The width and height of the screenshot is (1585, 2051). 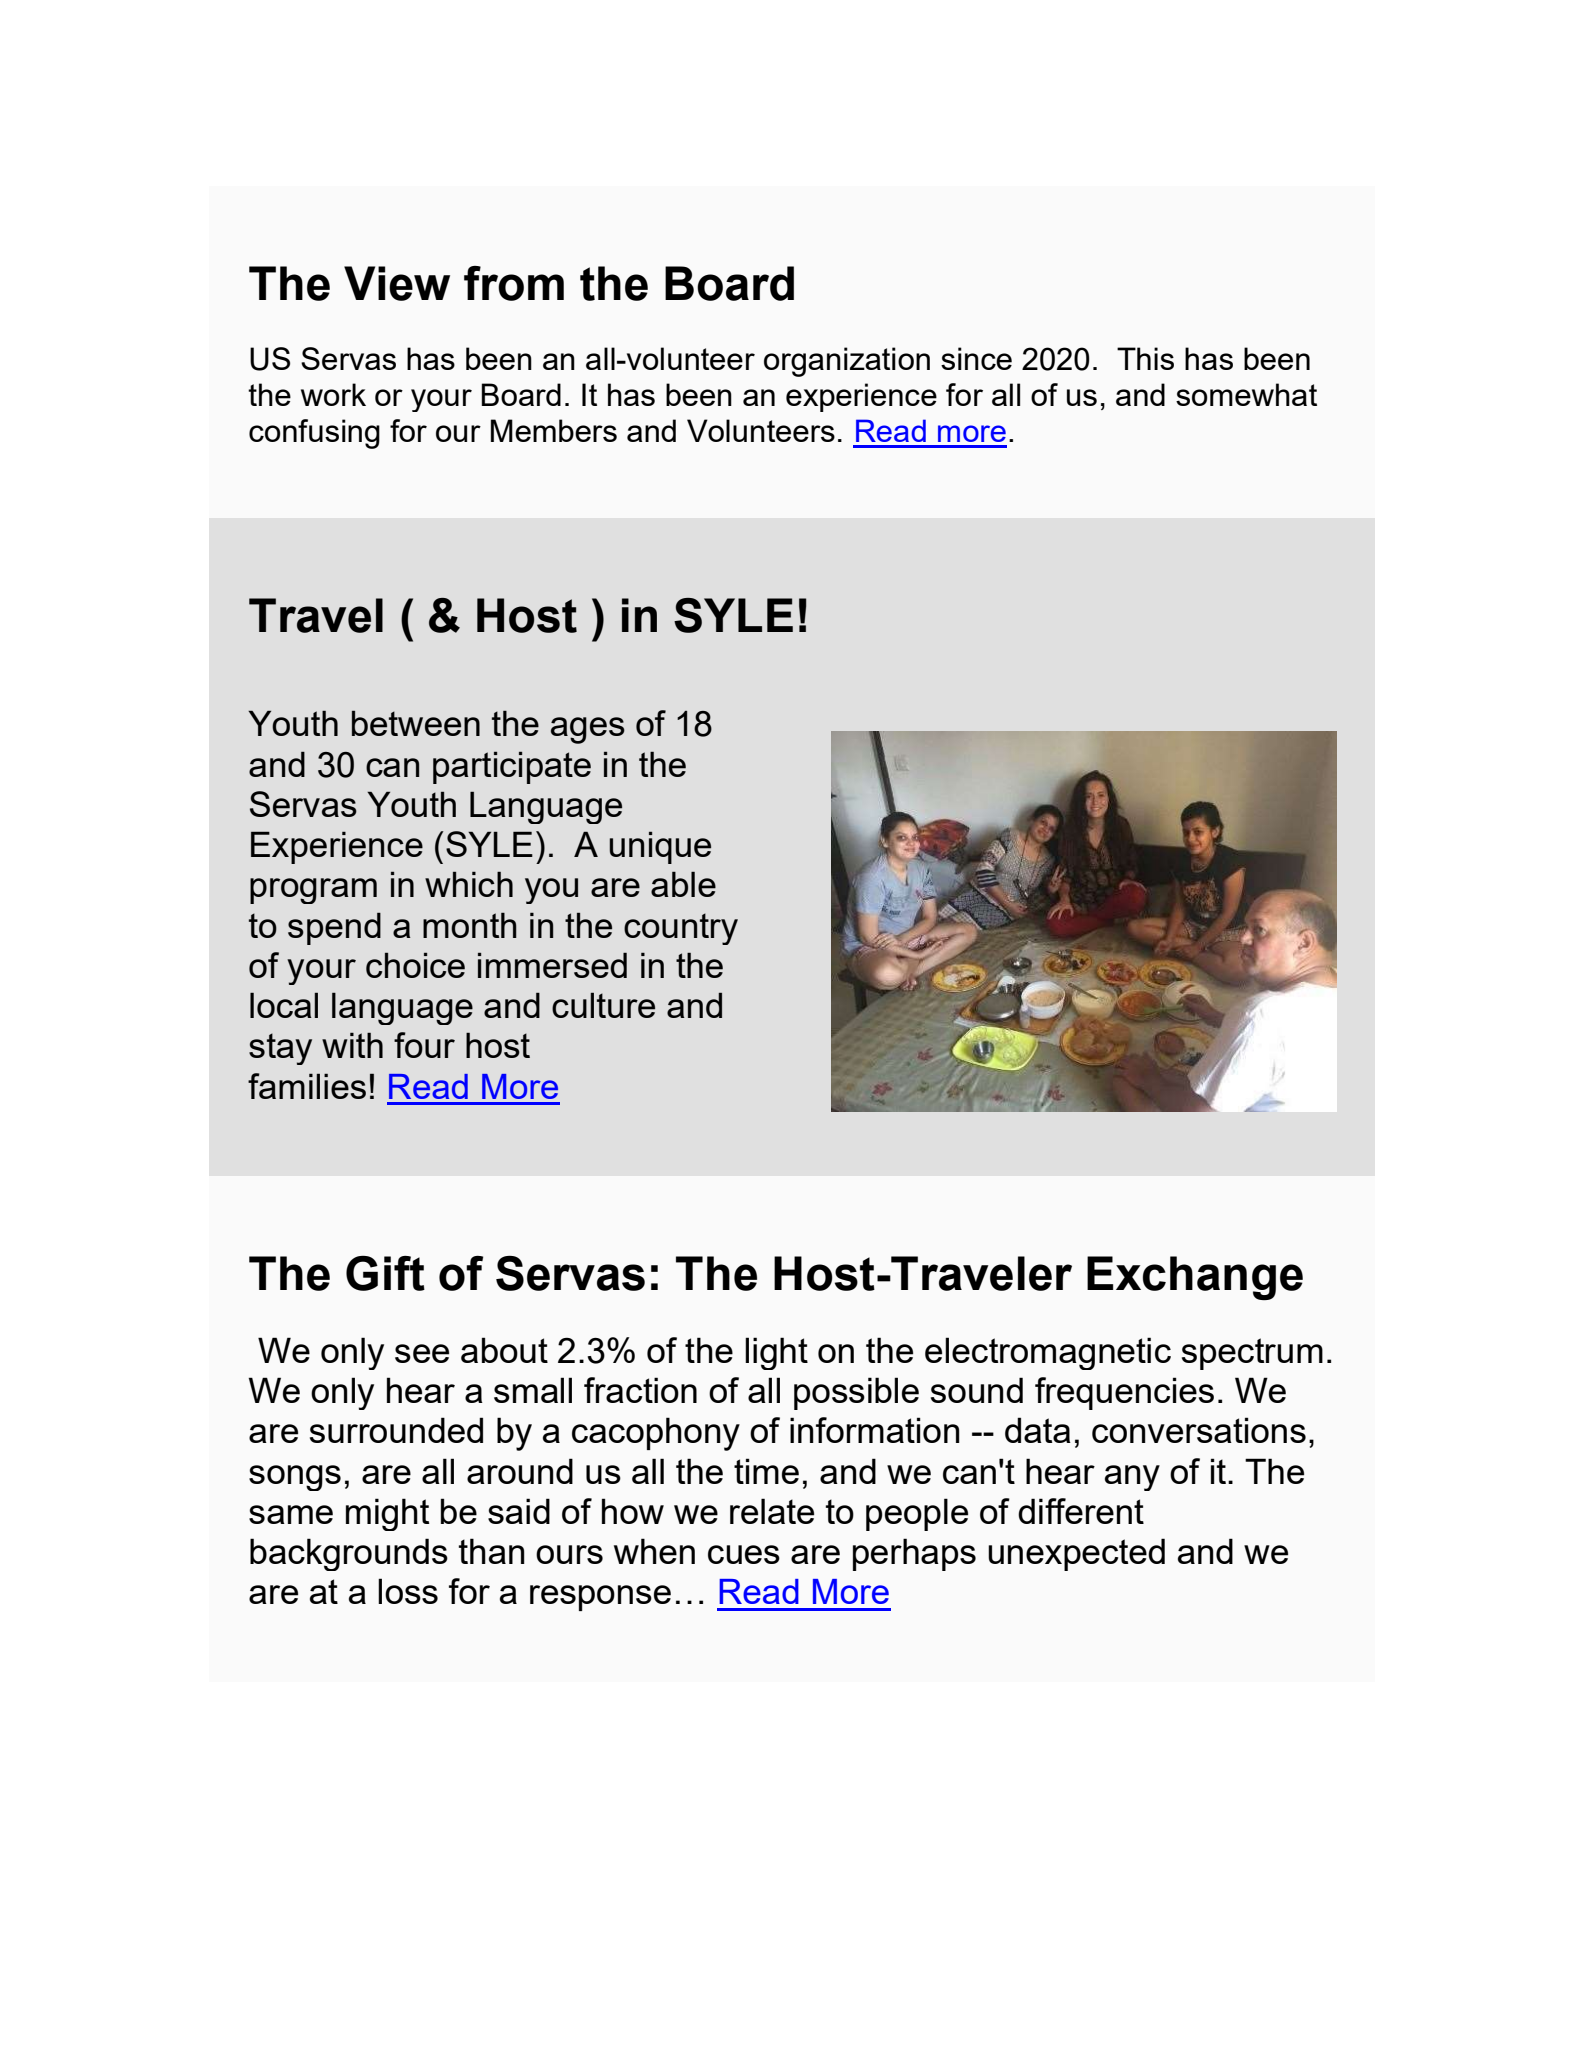 I want to click on unique, so click(x=660, y=847).
